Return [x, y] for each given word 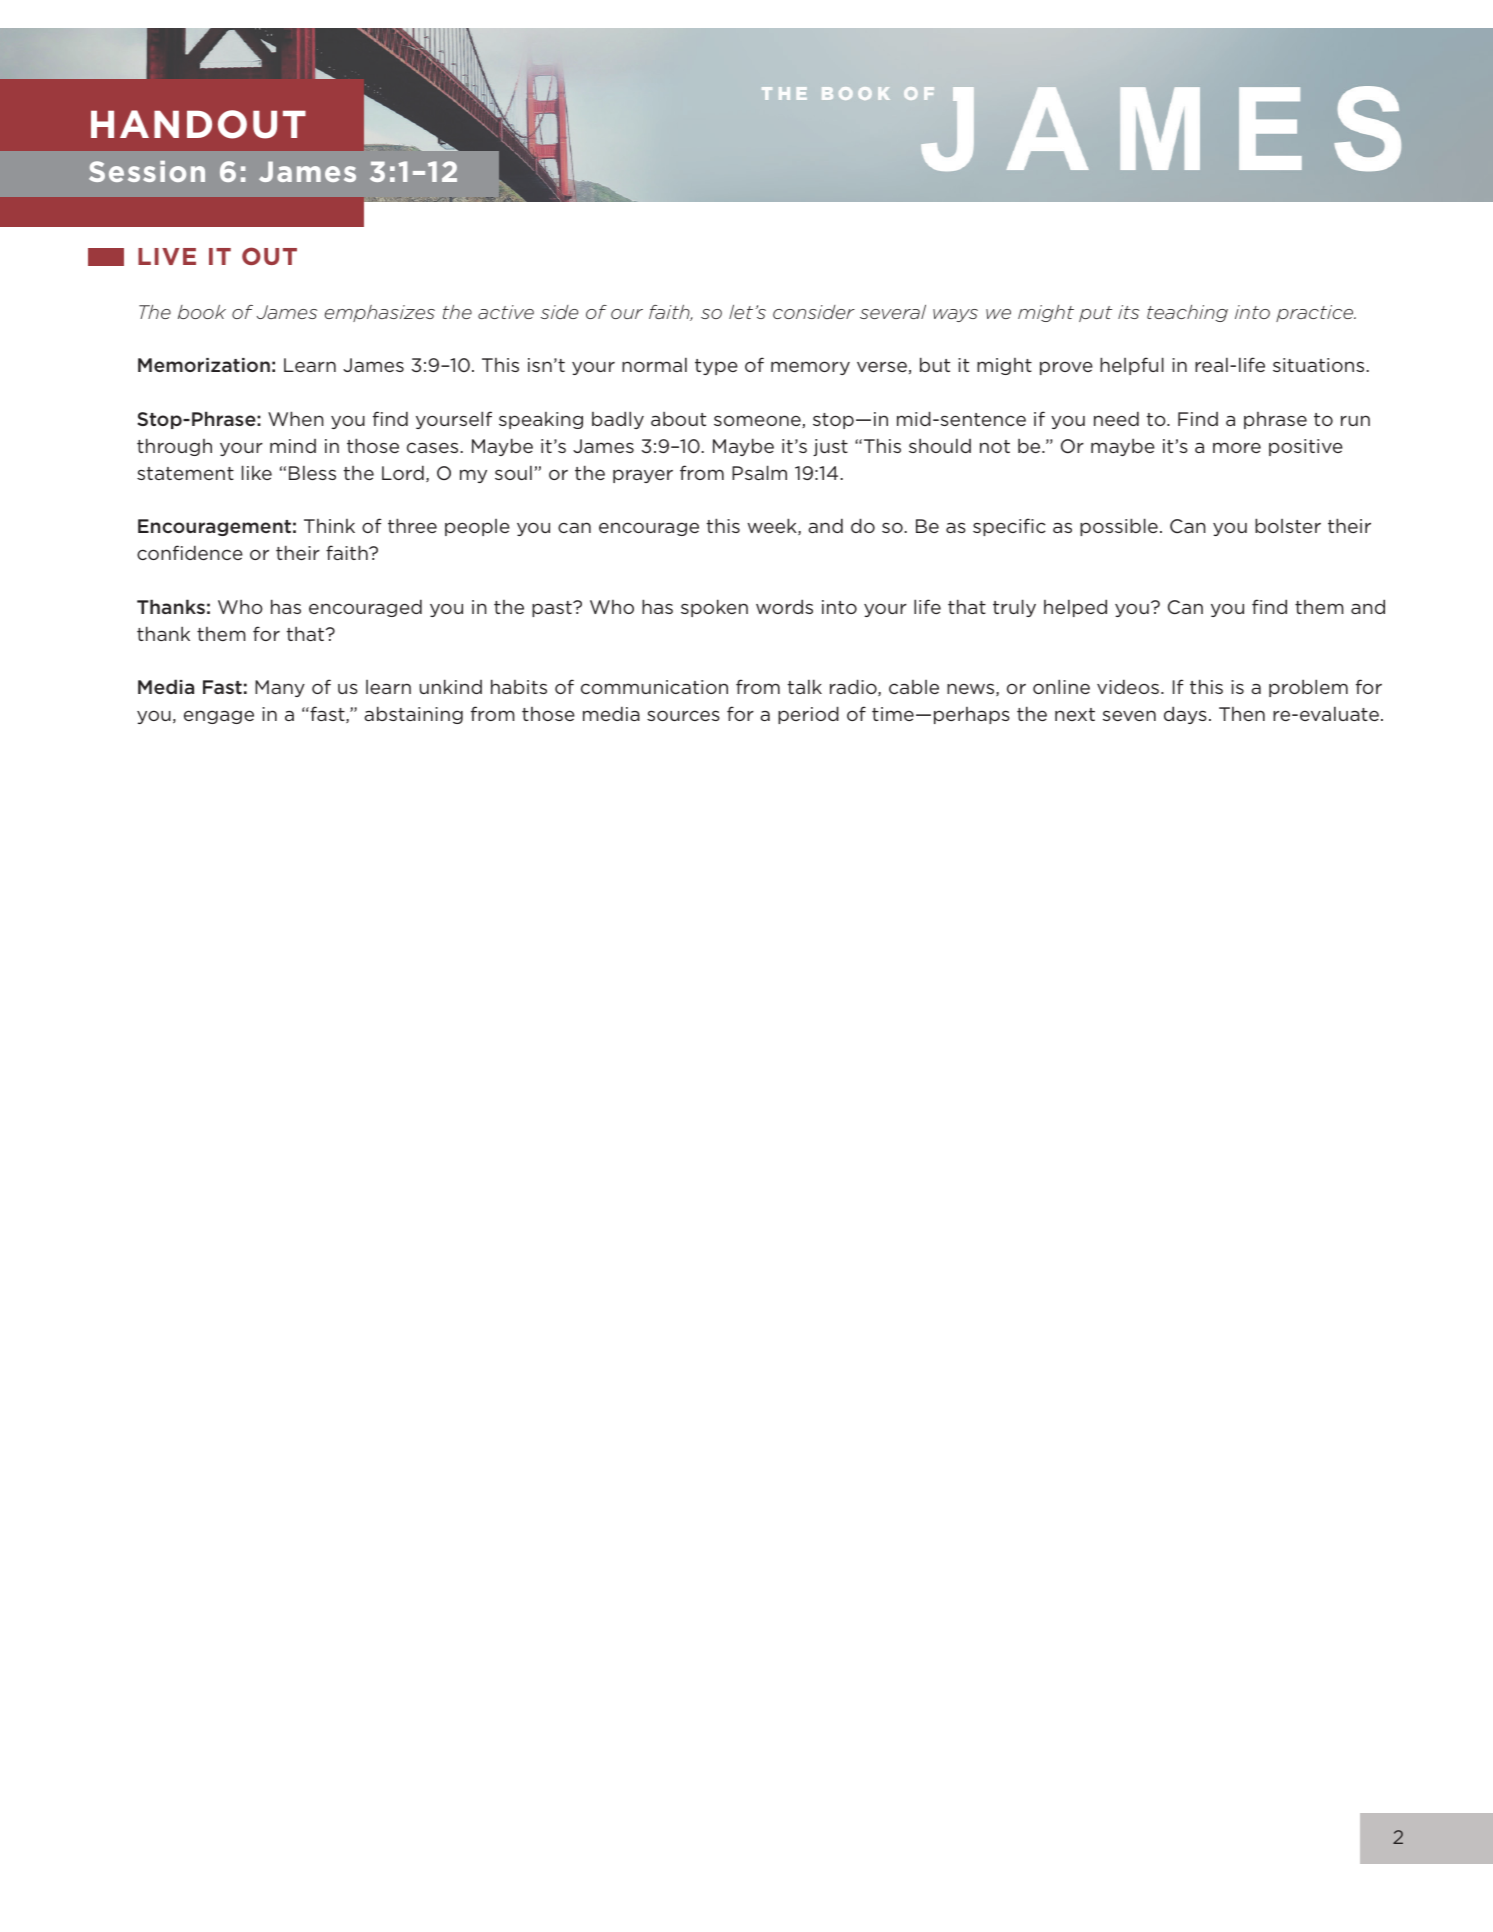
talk [805, 686]
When [296, 418]
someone [758, 421]
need [1116, 418]
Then [1242, 714]
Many [280, 688]
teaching [1187, 313]
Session [147, 171]
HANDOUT [198, 124]
